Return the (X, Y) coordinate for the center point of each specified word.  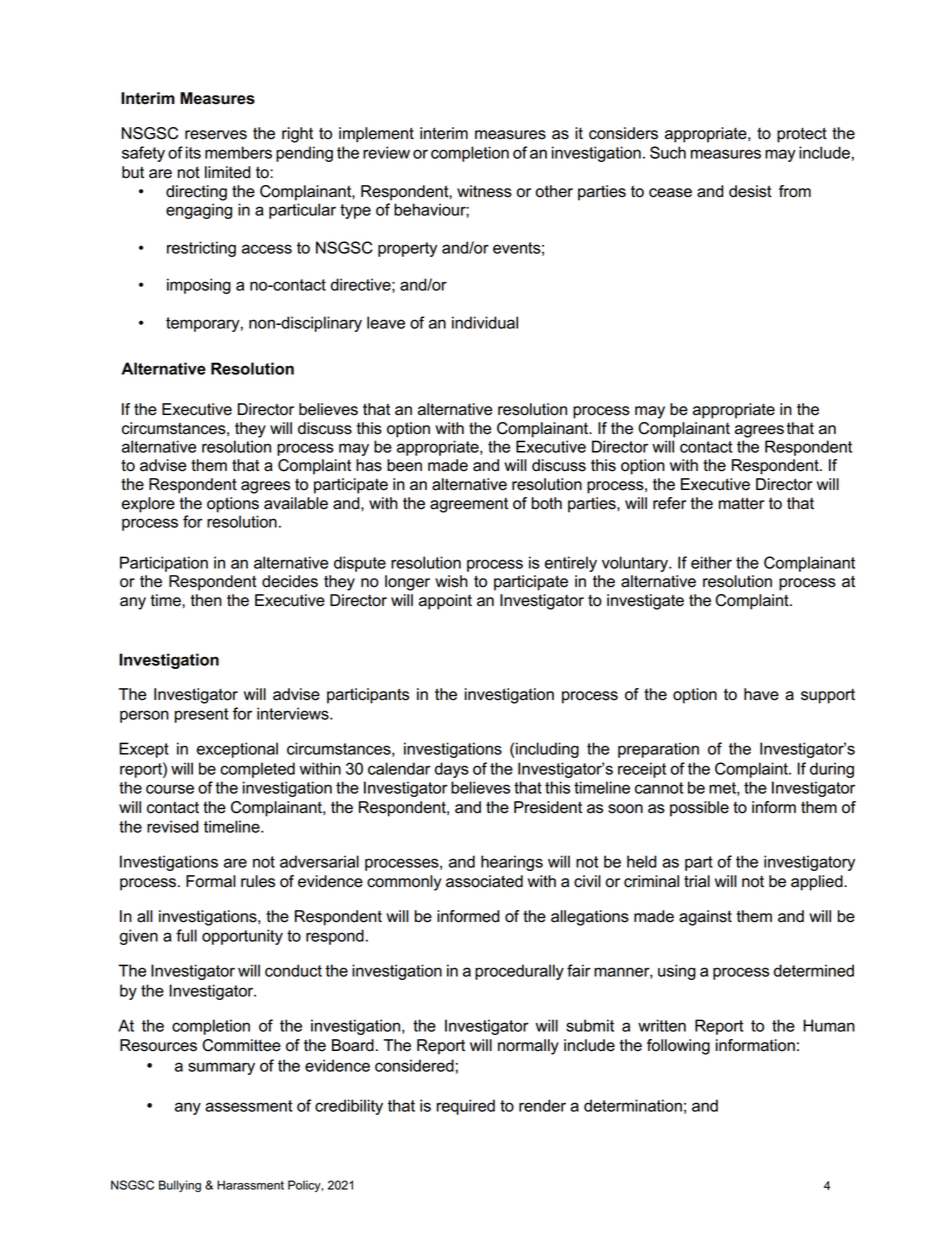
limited (227, 172)
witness (484, 191)
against (705, 918)
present (201, 715)
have (761, 694)
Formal (211, 881)
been (404, 465)
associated (484, 881)
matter (742, 503)
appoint (445, 602)
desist (750, 191)
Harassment (250, 1185)
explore (148, 505)
